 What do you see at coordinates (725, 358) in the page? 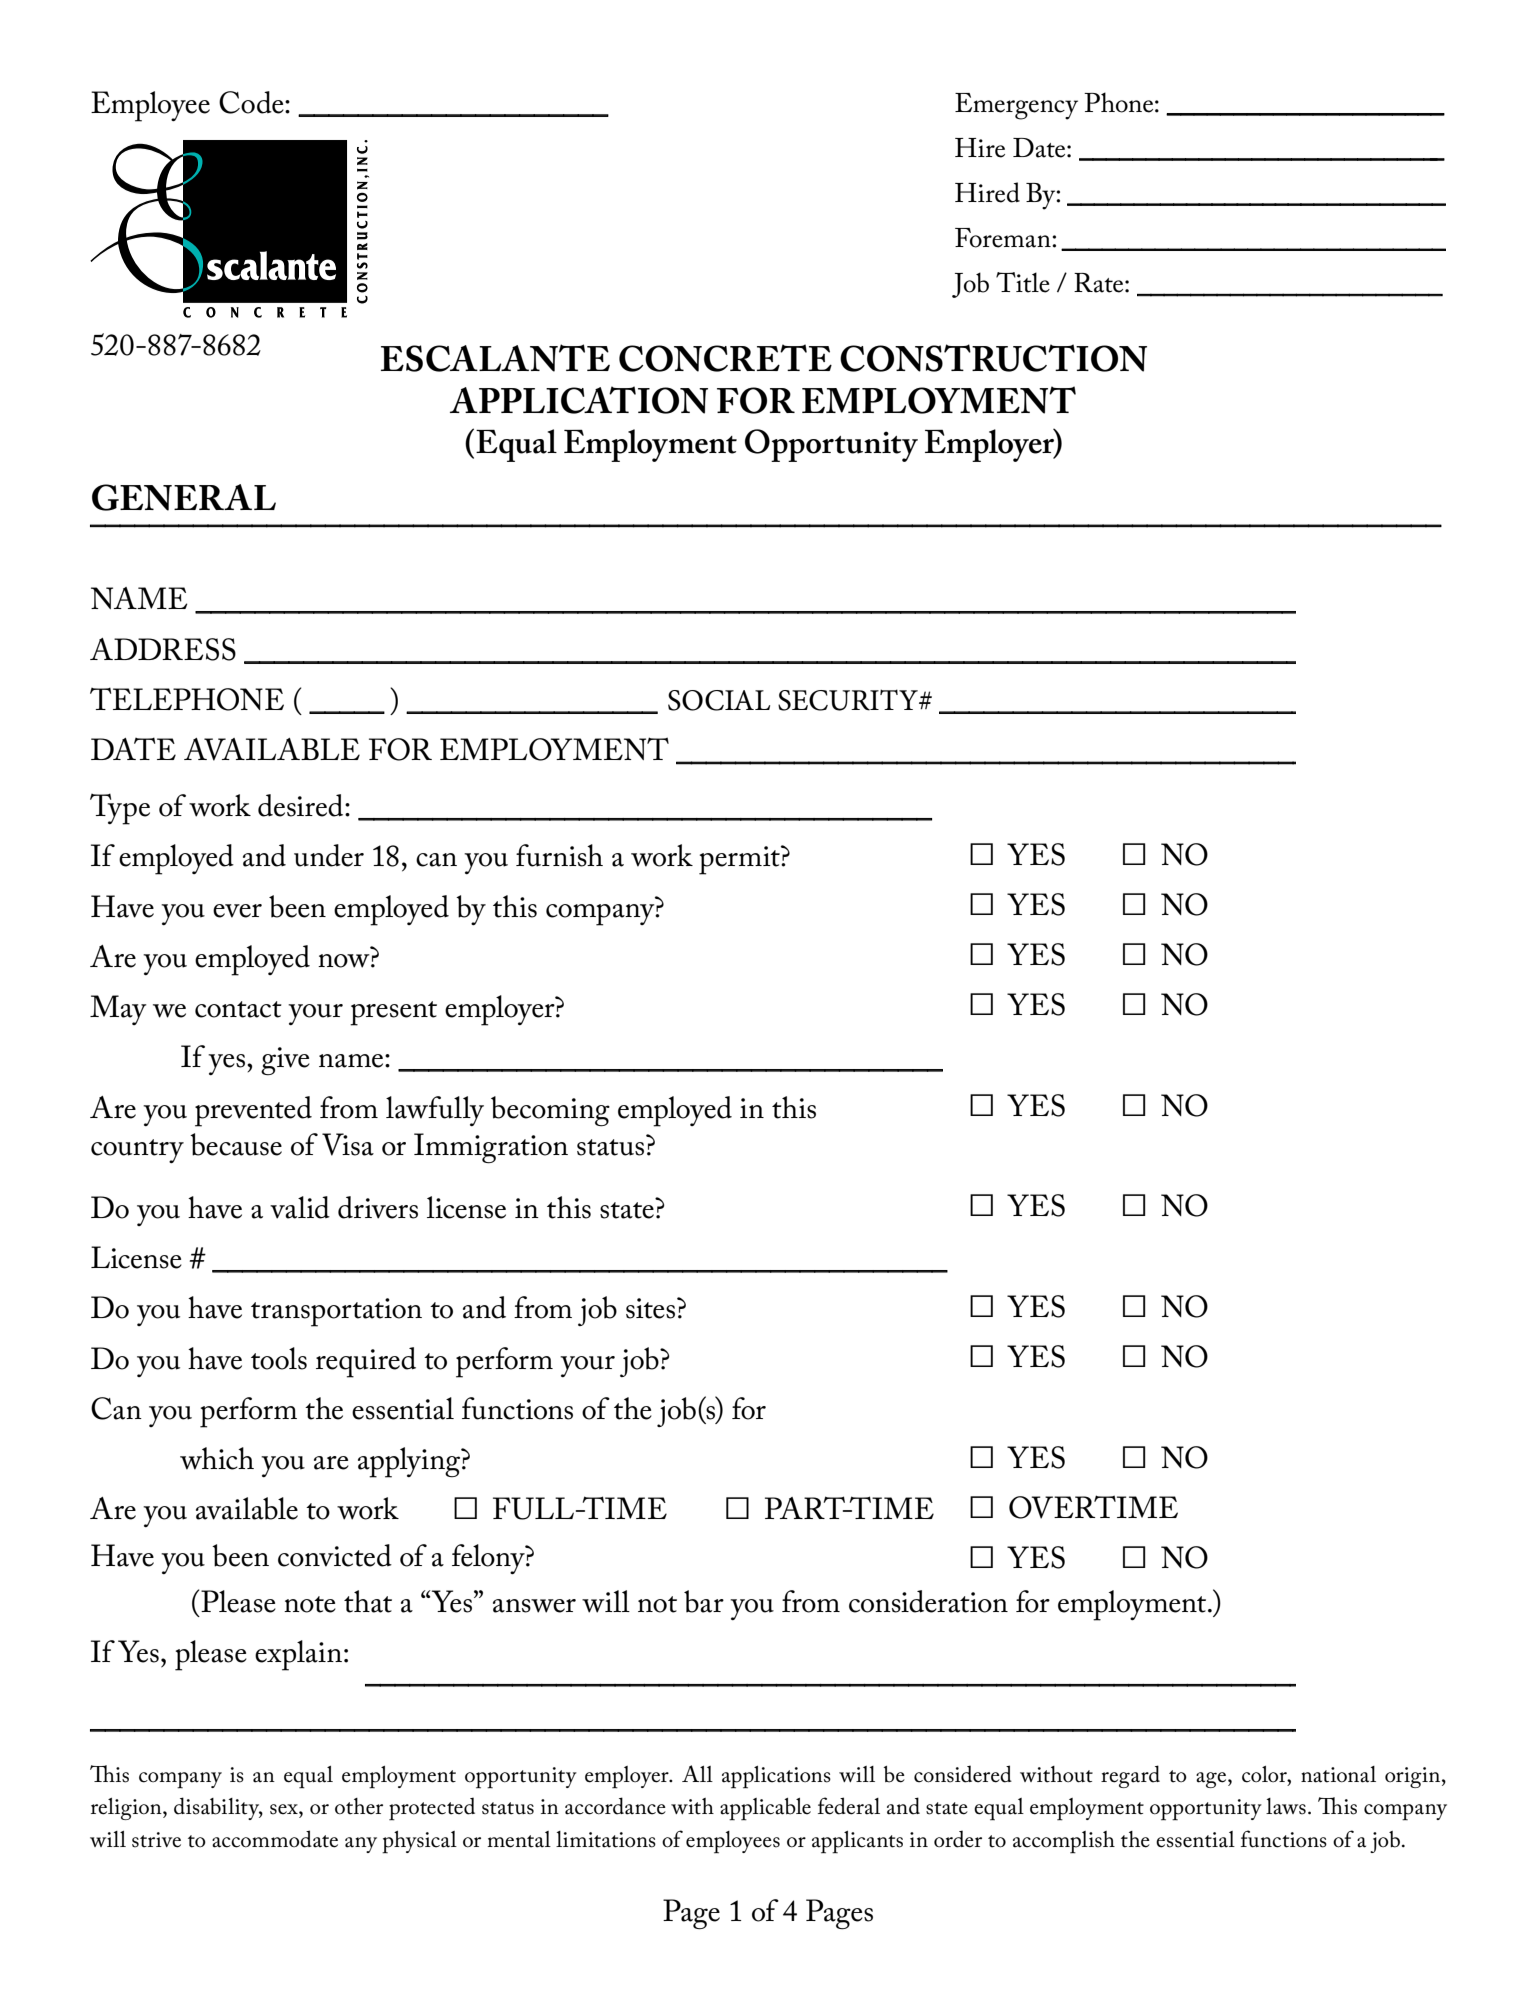
I see `CONCRETE` at bounding box center [725, 358].
